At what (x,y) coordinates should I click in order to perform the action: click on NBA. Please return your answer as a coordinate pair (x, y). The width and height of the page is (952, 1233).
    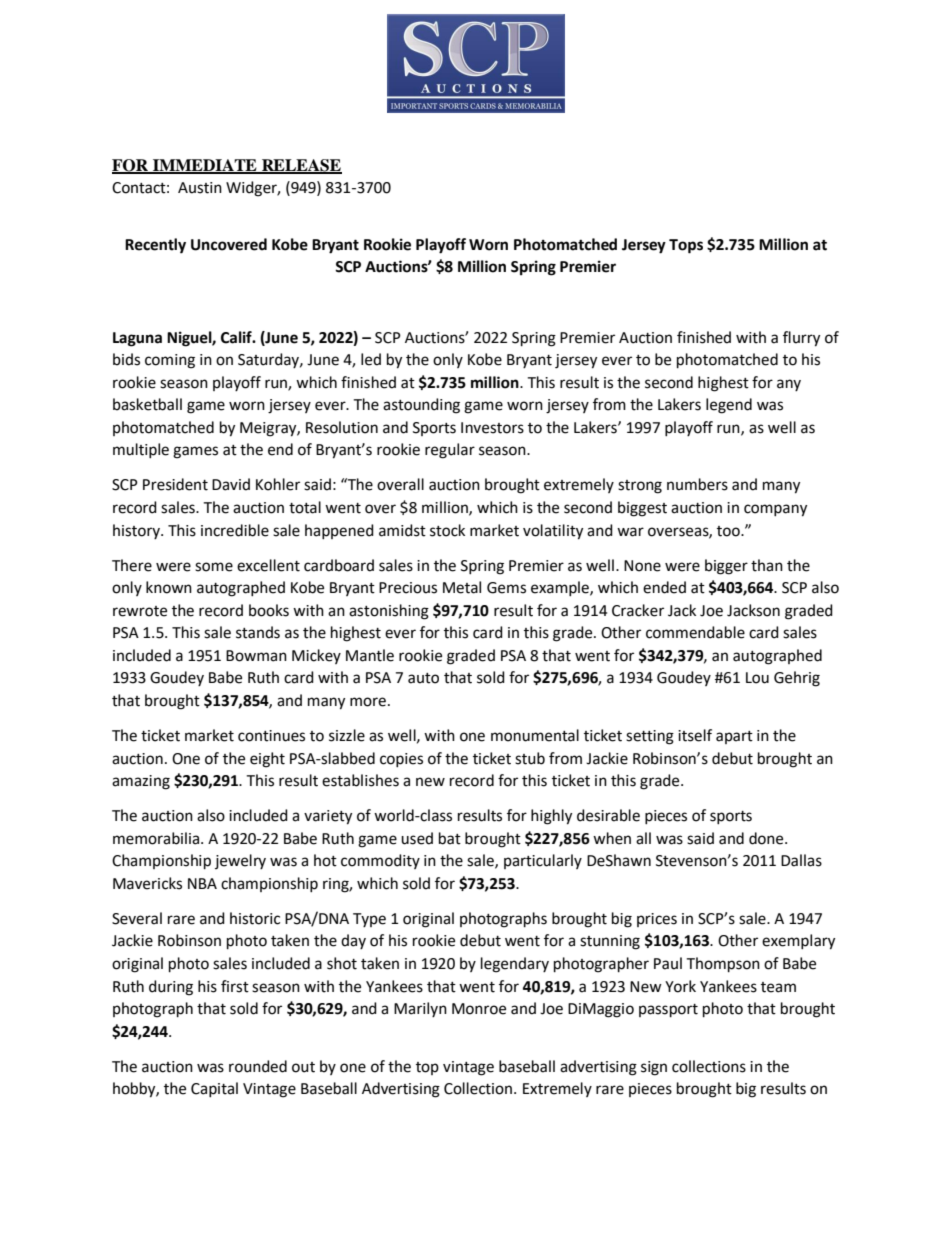
    Looking at the image, I should click on (202, 883).
